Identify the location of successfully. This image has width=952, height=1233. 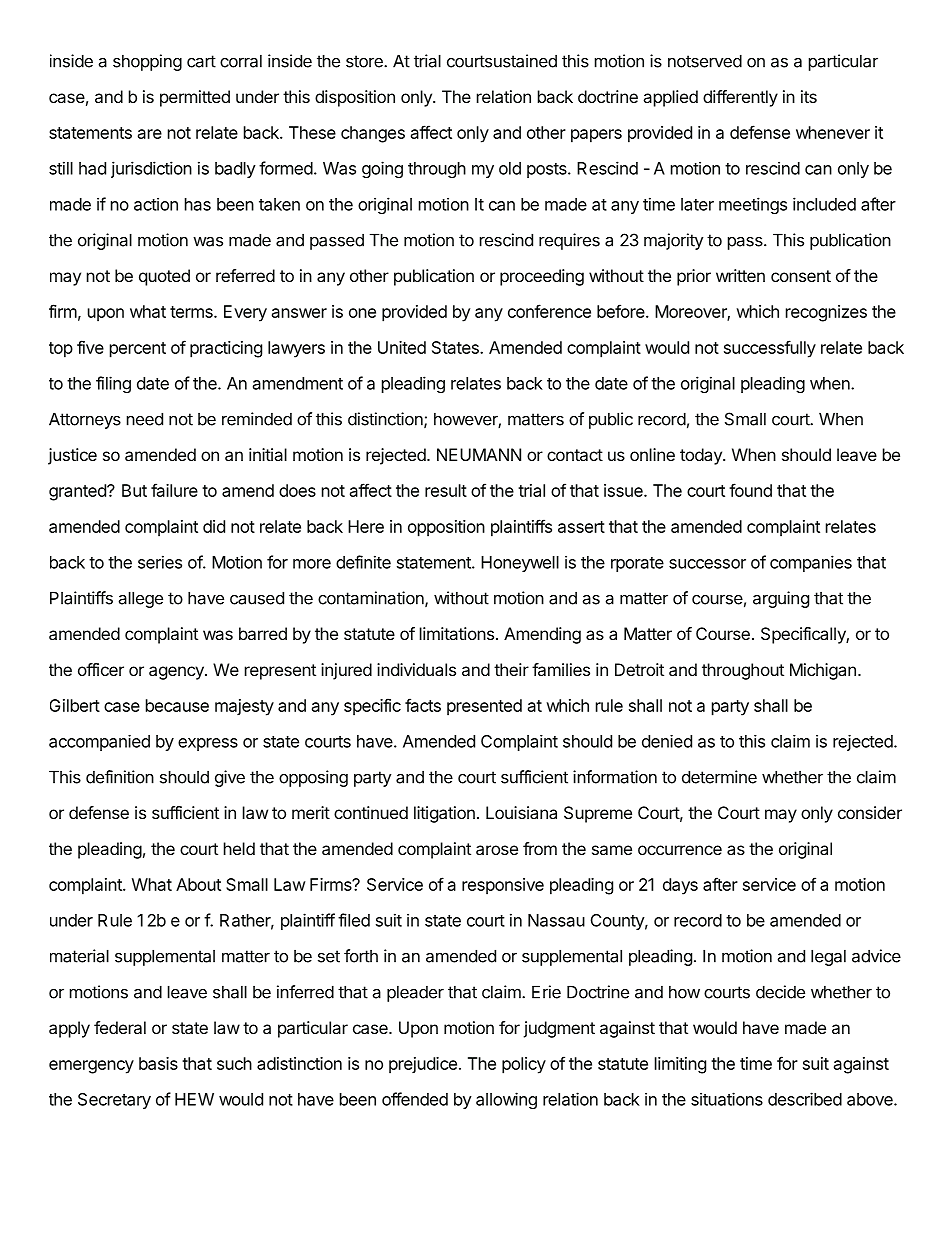
(770, 349).
